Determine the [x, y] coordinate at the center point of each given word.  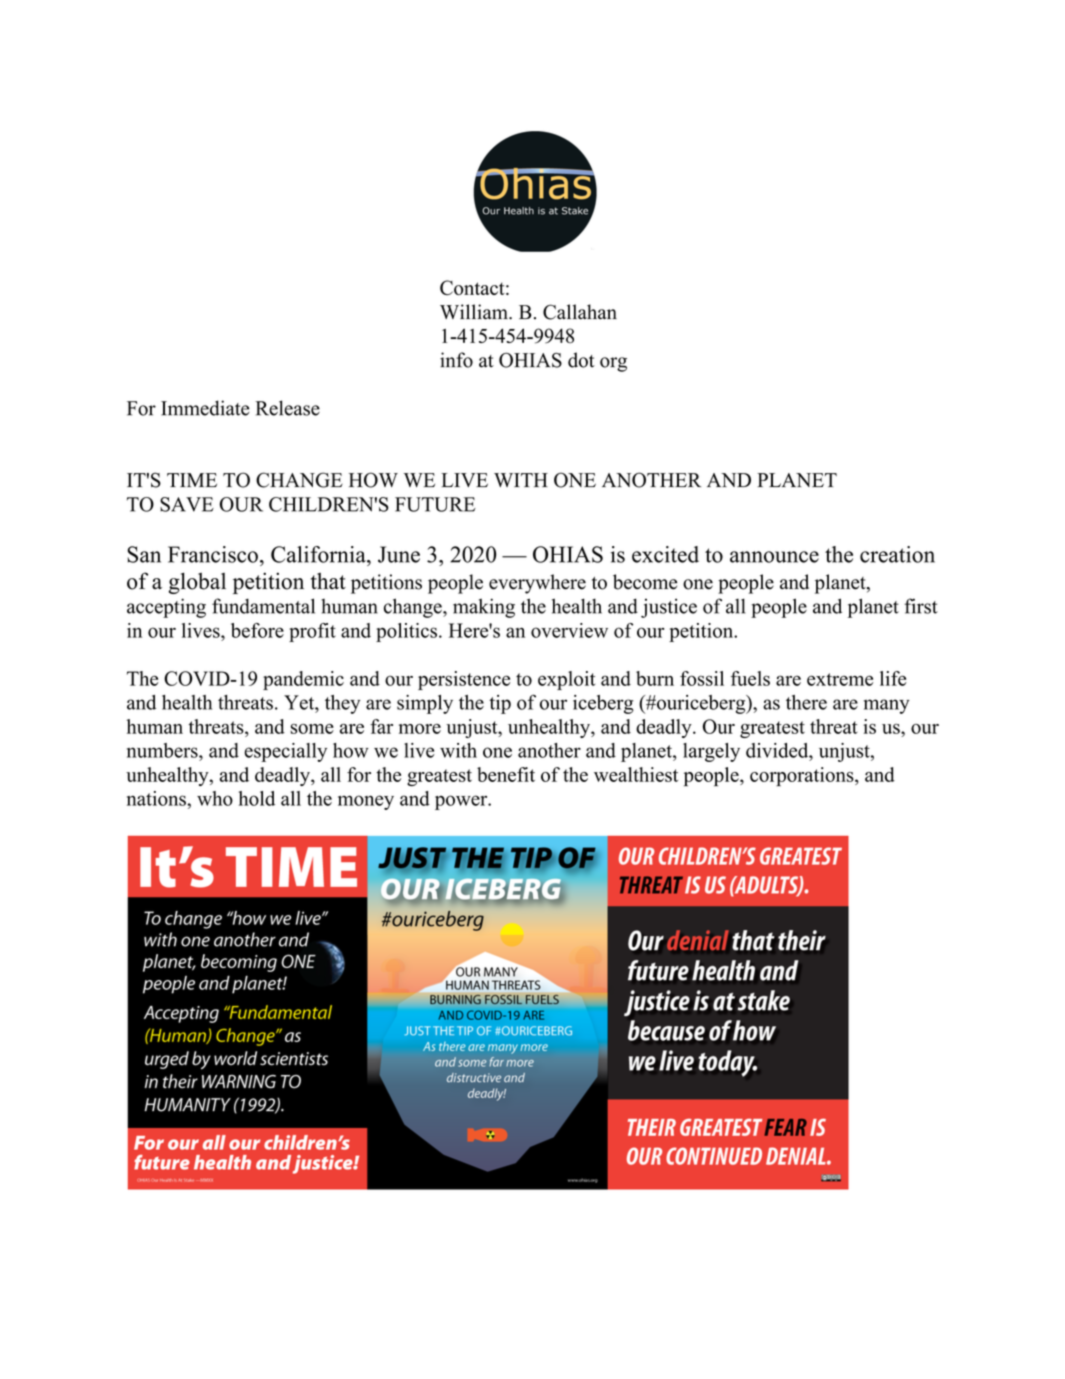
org [613, 364]
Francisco [213, 554]
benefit [506, 774]
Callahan [580, 312]
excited [665, 554]
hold [257, 798]
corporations [803, 776]
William [475, 312]
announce [774, 557]
